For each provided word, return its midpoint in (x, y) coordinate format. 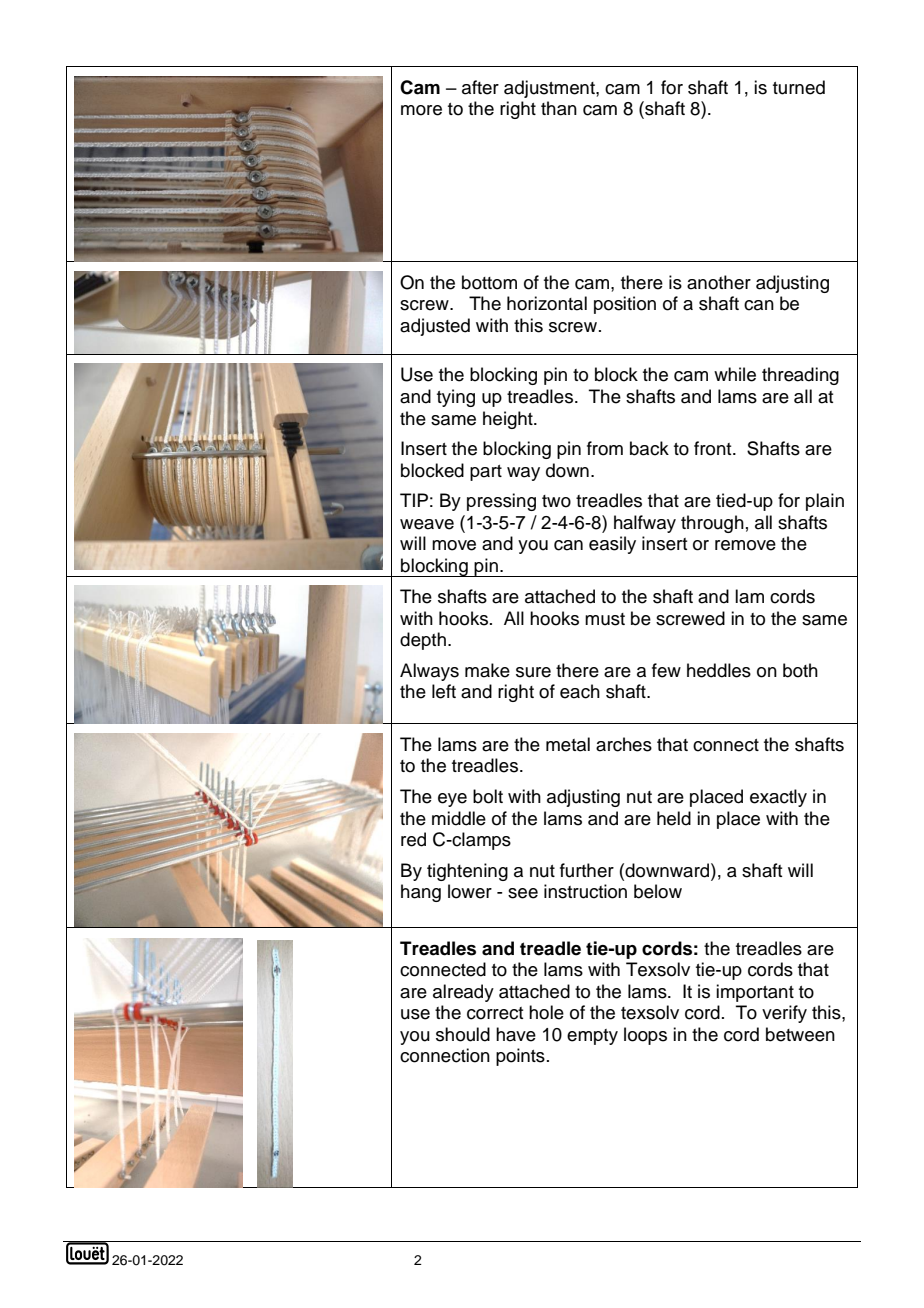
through (712, 524)
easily (612, 545)
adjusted (435, 327)
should (463, 1034)
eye (452, 800)
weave (427, 524)
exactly (778, 798)
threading (800, 376)
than (559, 108)
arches (624, 744)
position (625, 305)
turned (799, 87)
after (480, 87)
